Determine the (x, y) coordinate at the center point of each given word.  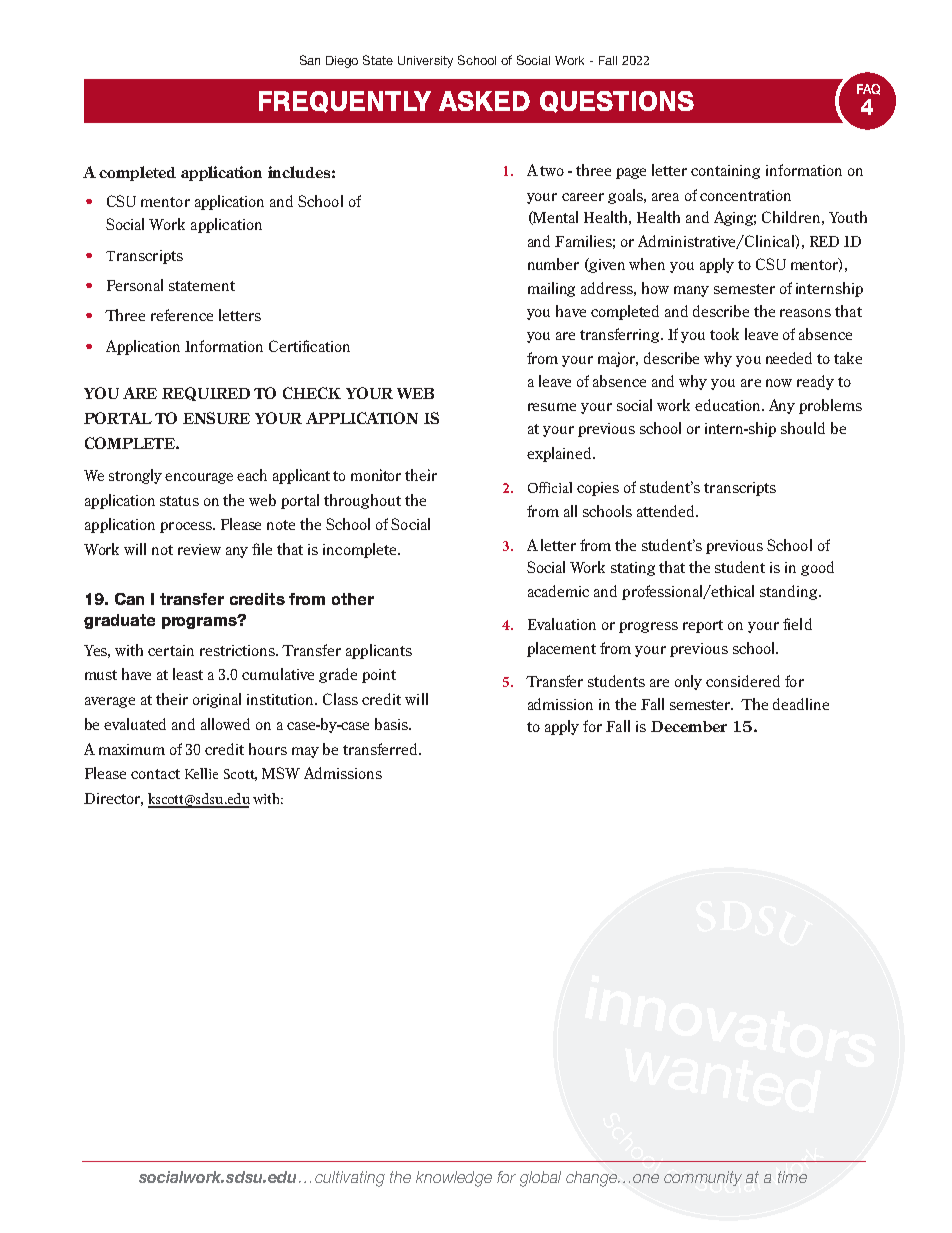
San (310, 60)
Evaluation (562, 624)
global (540, 1179)
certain (171, 650)
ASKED (484, 101)
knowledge (454, 1179)
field (797, 624)
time (792, 1177)
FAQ (868, 89)
